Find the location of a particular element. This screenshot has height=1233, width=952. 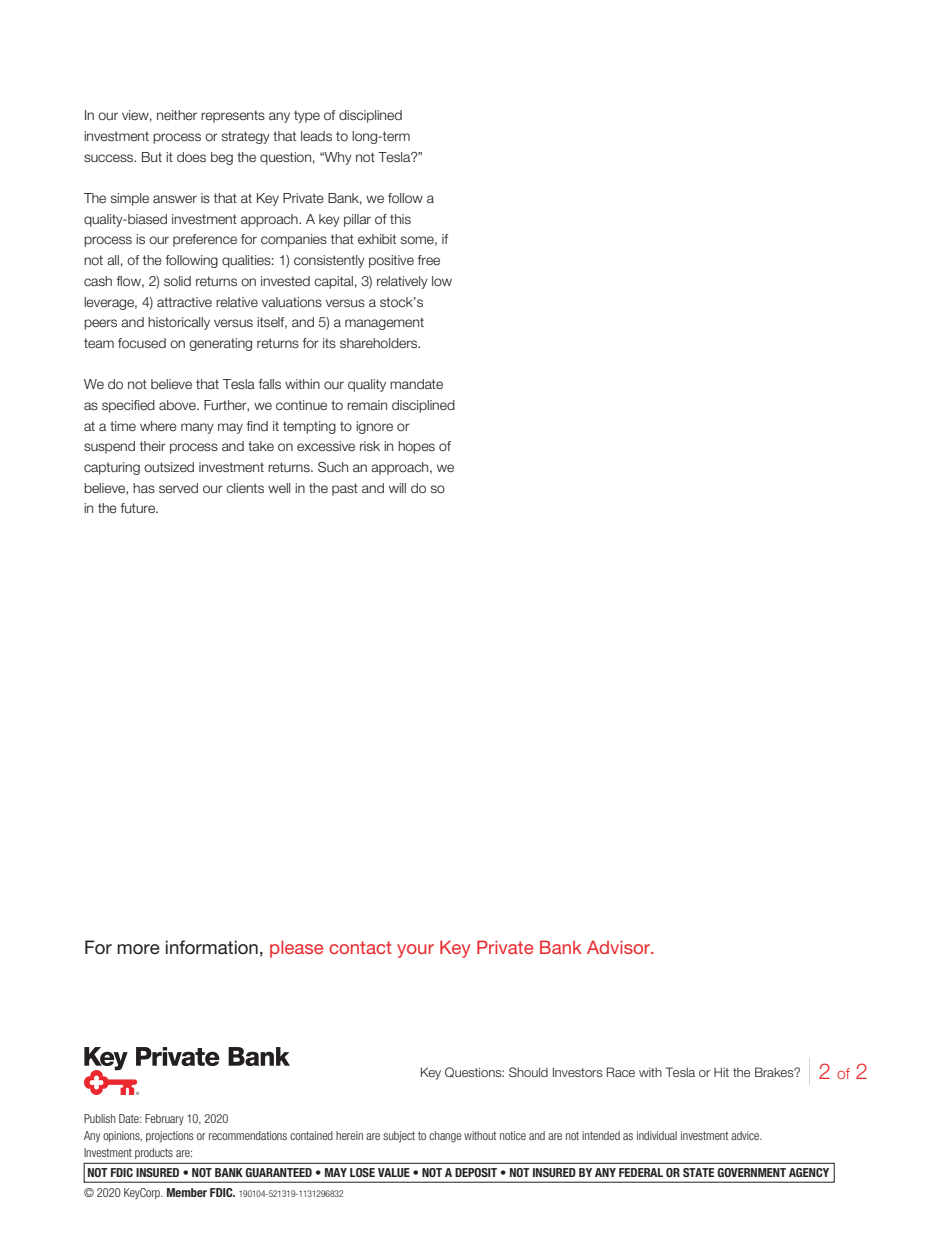

hopes is located at coordinates (416, 447).
